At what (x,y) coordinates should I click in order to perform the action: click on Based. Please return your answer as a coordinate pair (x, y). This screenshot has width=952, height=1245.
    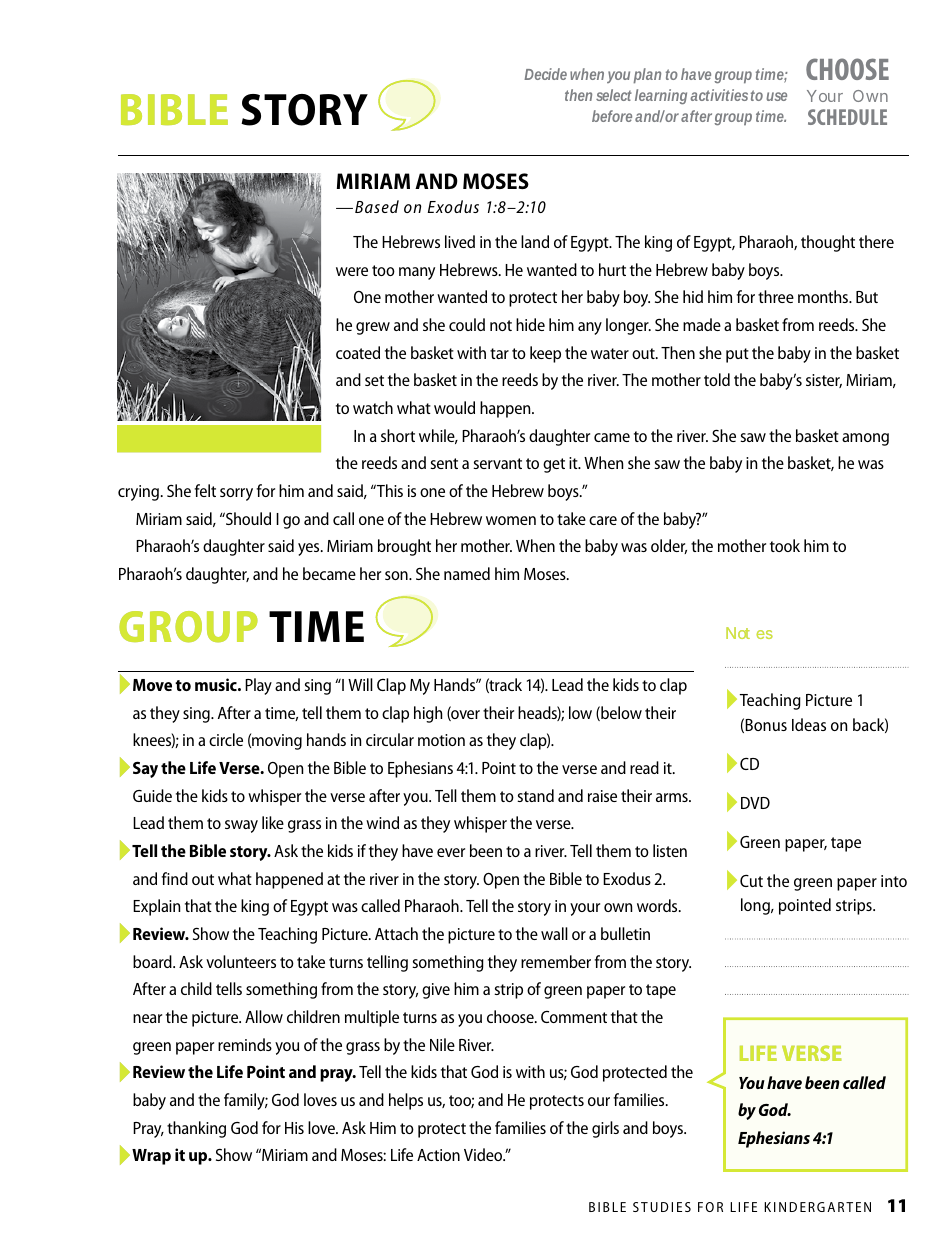
    Looking at the image, I should click on (377, 206).
